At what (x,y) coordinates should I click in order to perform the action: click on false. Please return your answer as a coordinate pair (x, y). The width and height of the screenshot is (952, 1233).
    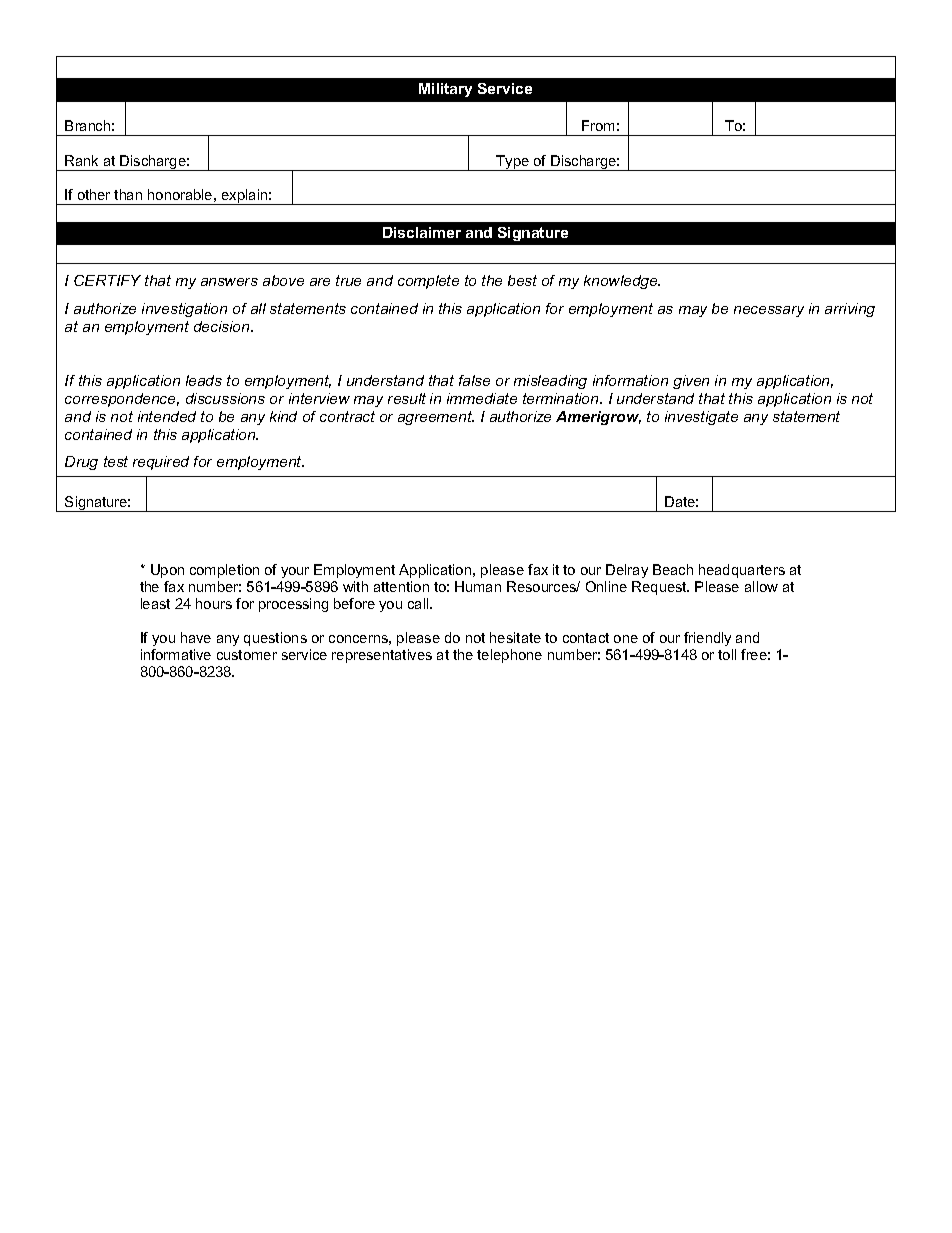
    Looking at the image, I should click on (474, 380).
